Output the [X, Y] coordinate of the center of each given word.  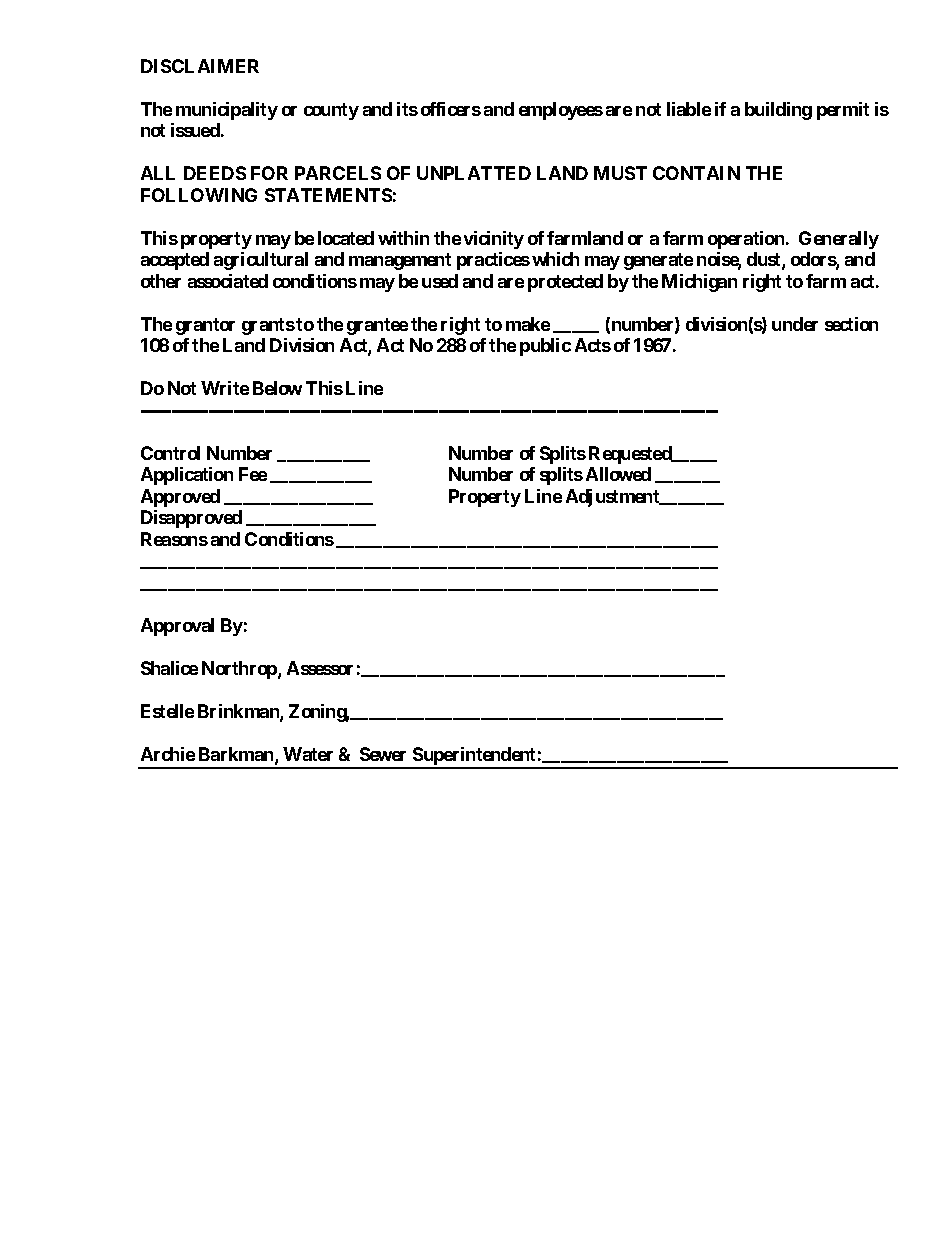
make [528, 324]
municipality [227, 111]
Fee [253, 474]
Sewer [383, 754]
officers [451, 109]
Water [308, 754]
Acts [593, 345]
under [795, 324]
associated [228, 281]
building [778, 111]
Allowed [618, 474]
